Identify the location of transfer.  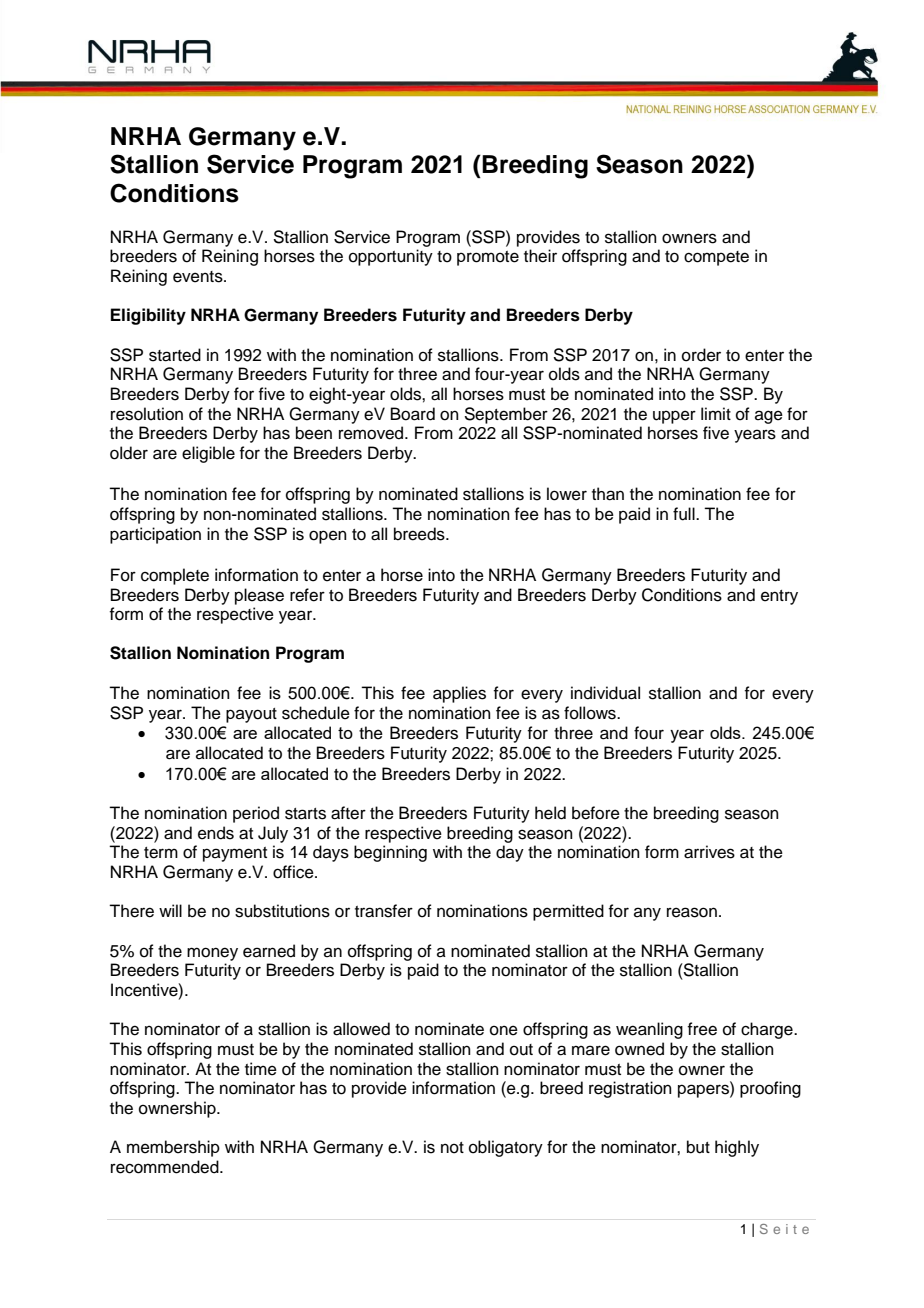
(384, 911).
